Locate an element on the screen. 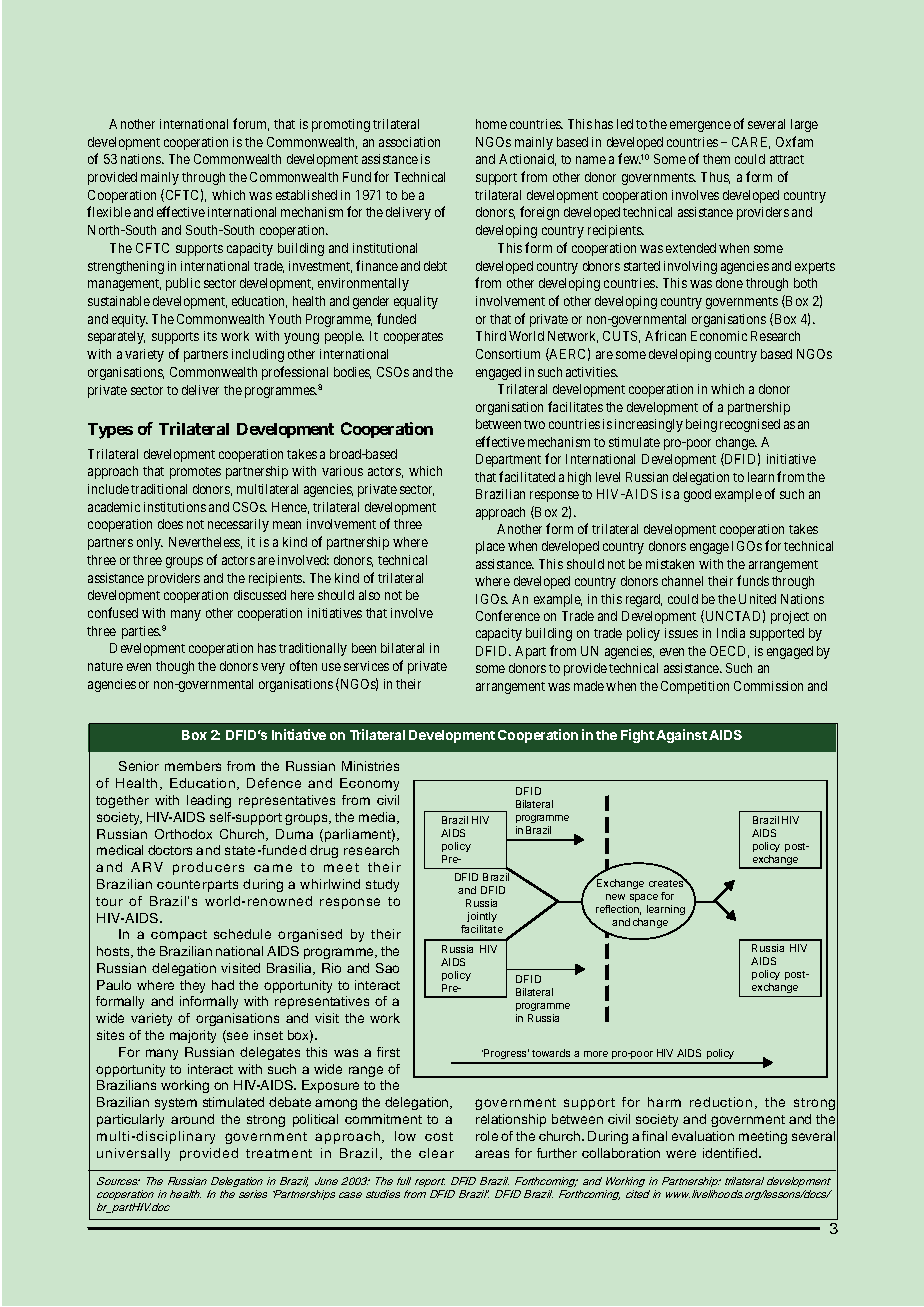 The image size is (924, 1307). recognised is located at coordinates (750, 425).
